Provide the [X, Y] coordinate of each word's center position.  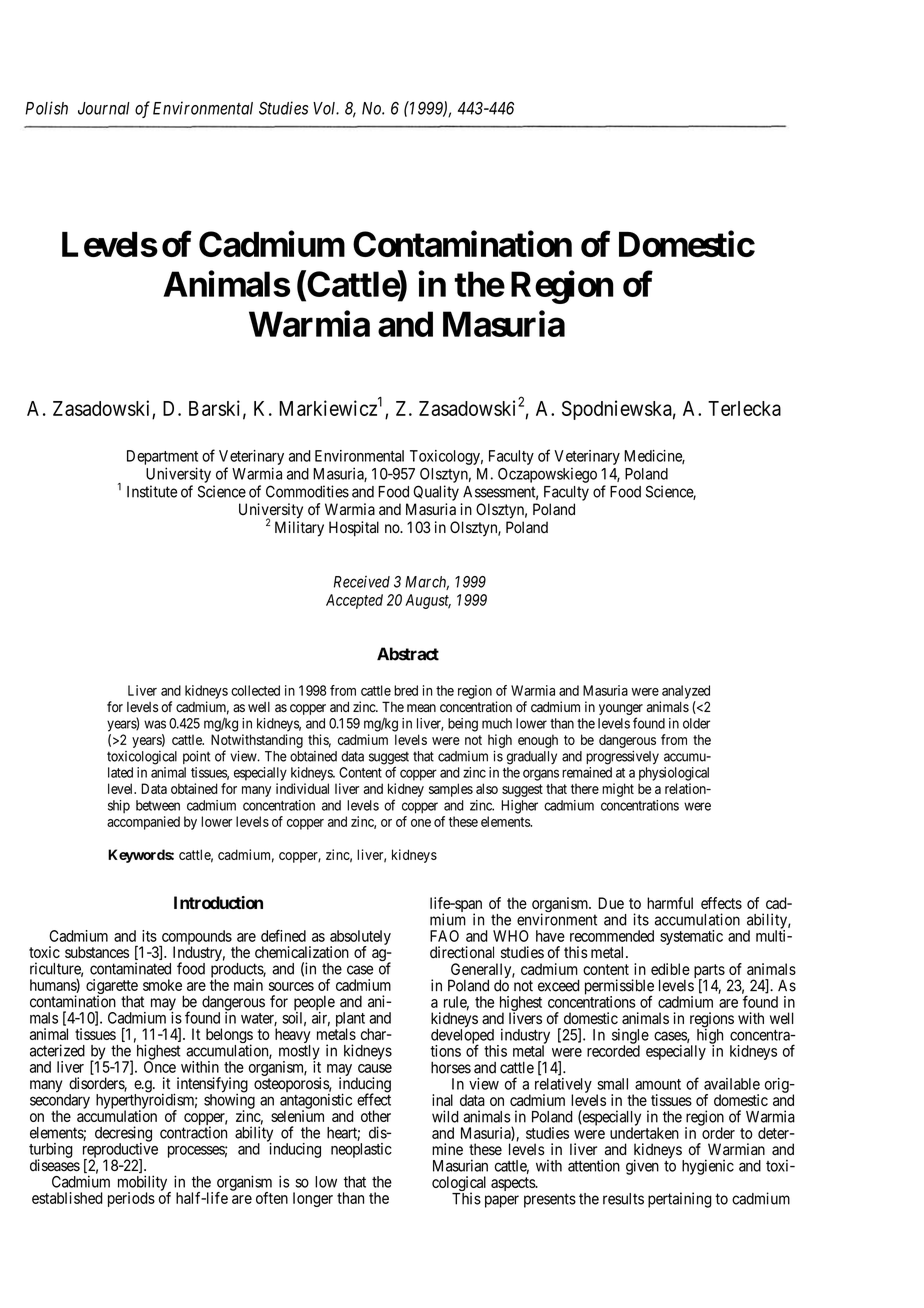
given [642, 1167]
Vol [326, 108]
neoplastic [361, 1150]
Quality [436, 493]
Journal [104, 108]
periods [131, 1199]
